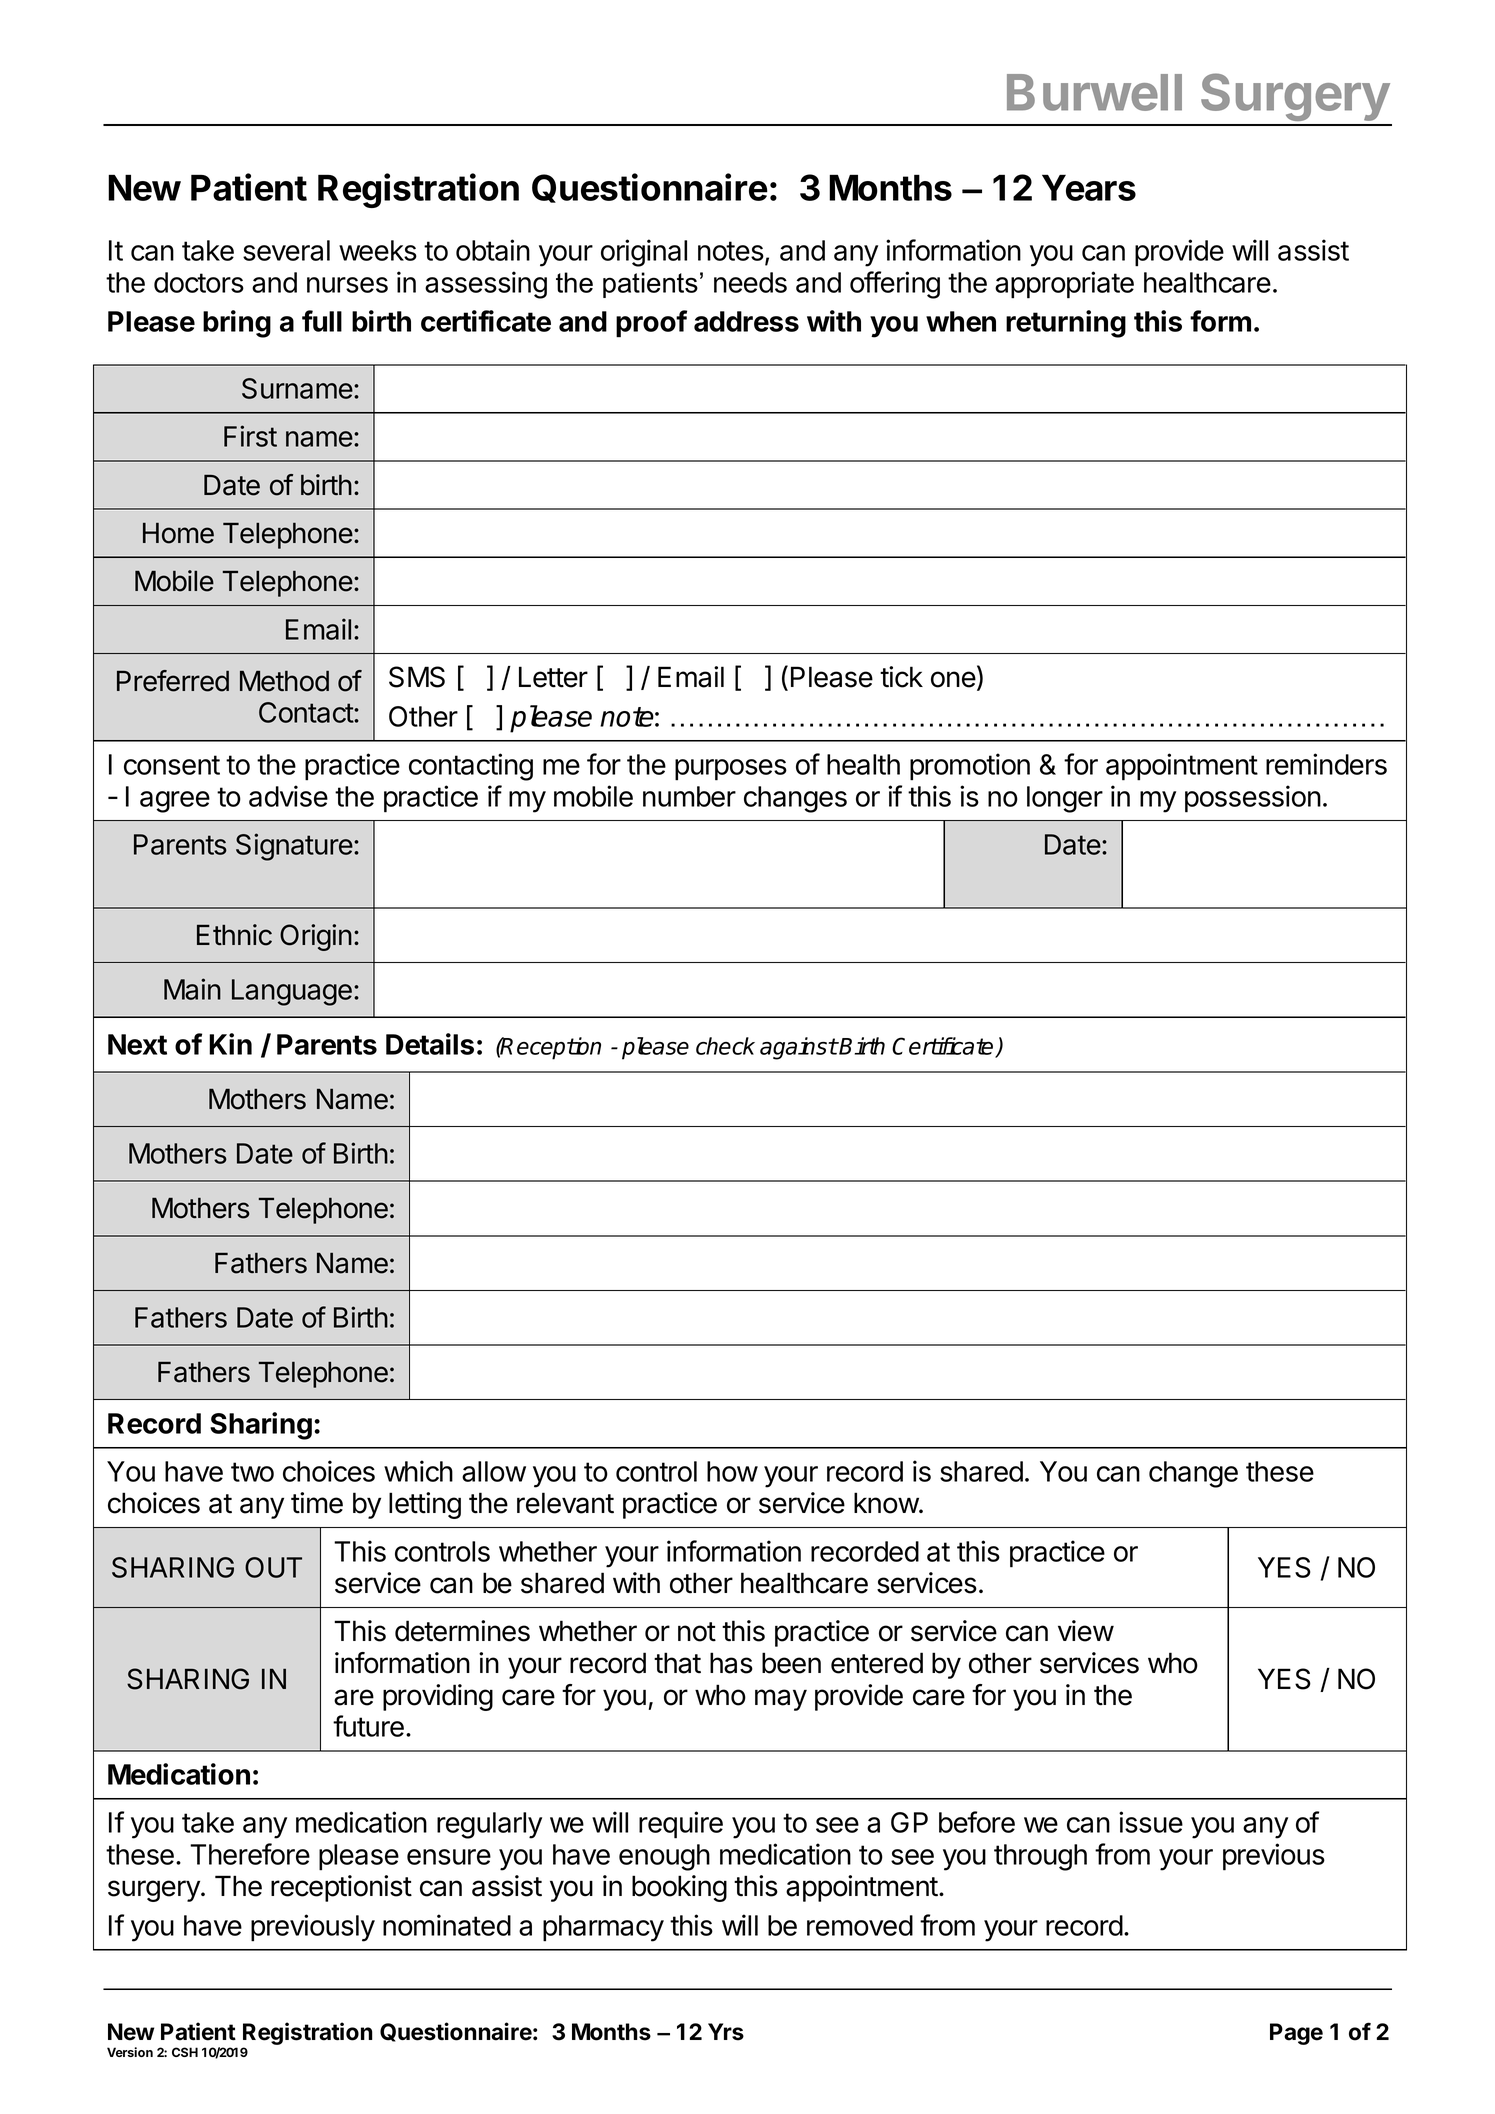 The height and width of the document is (2114, 1495). Describe the element at coordinates (1253, 799) in the document. I see `possession` at that location.
